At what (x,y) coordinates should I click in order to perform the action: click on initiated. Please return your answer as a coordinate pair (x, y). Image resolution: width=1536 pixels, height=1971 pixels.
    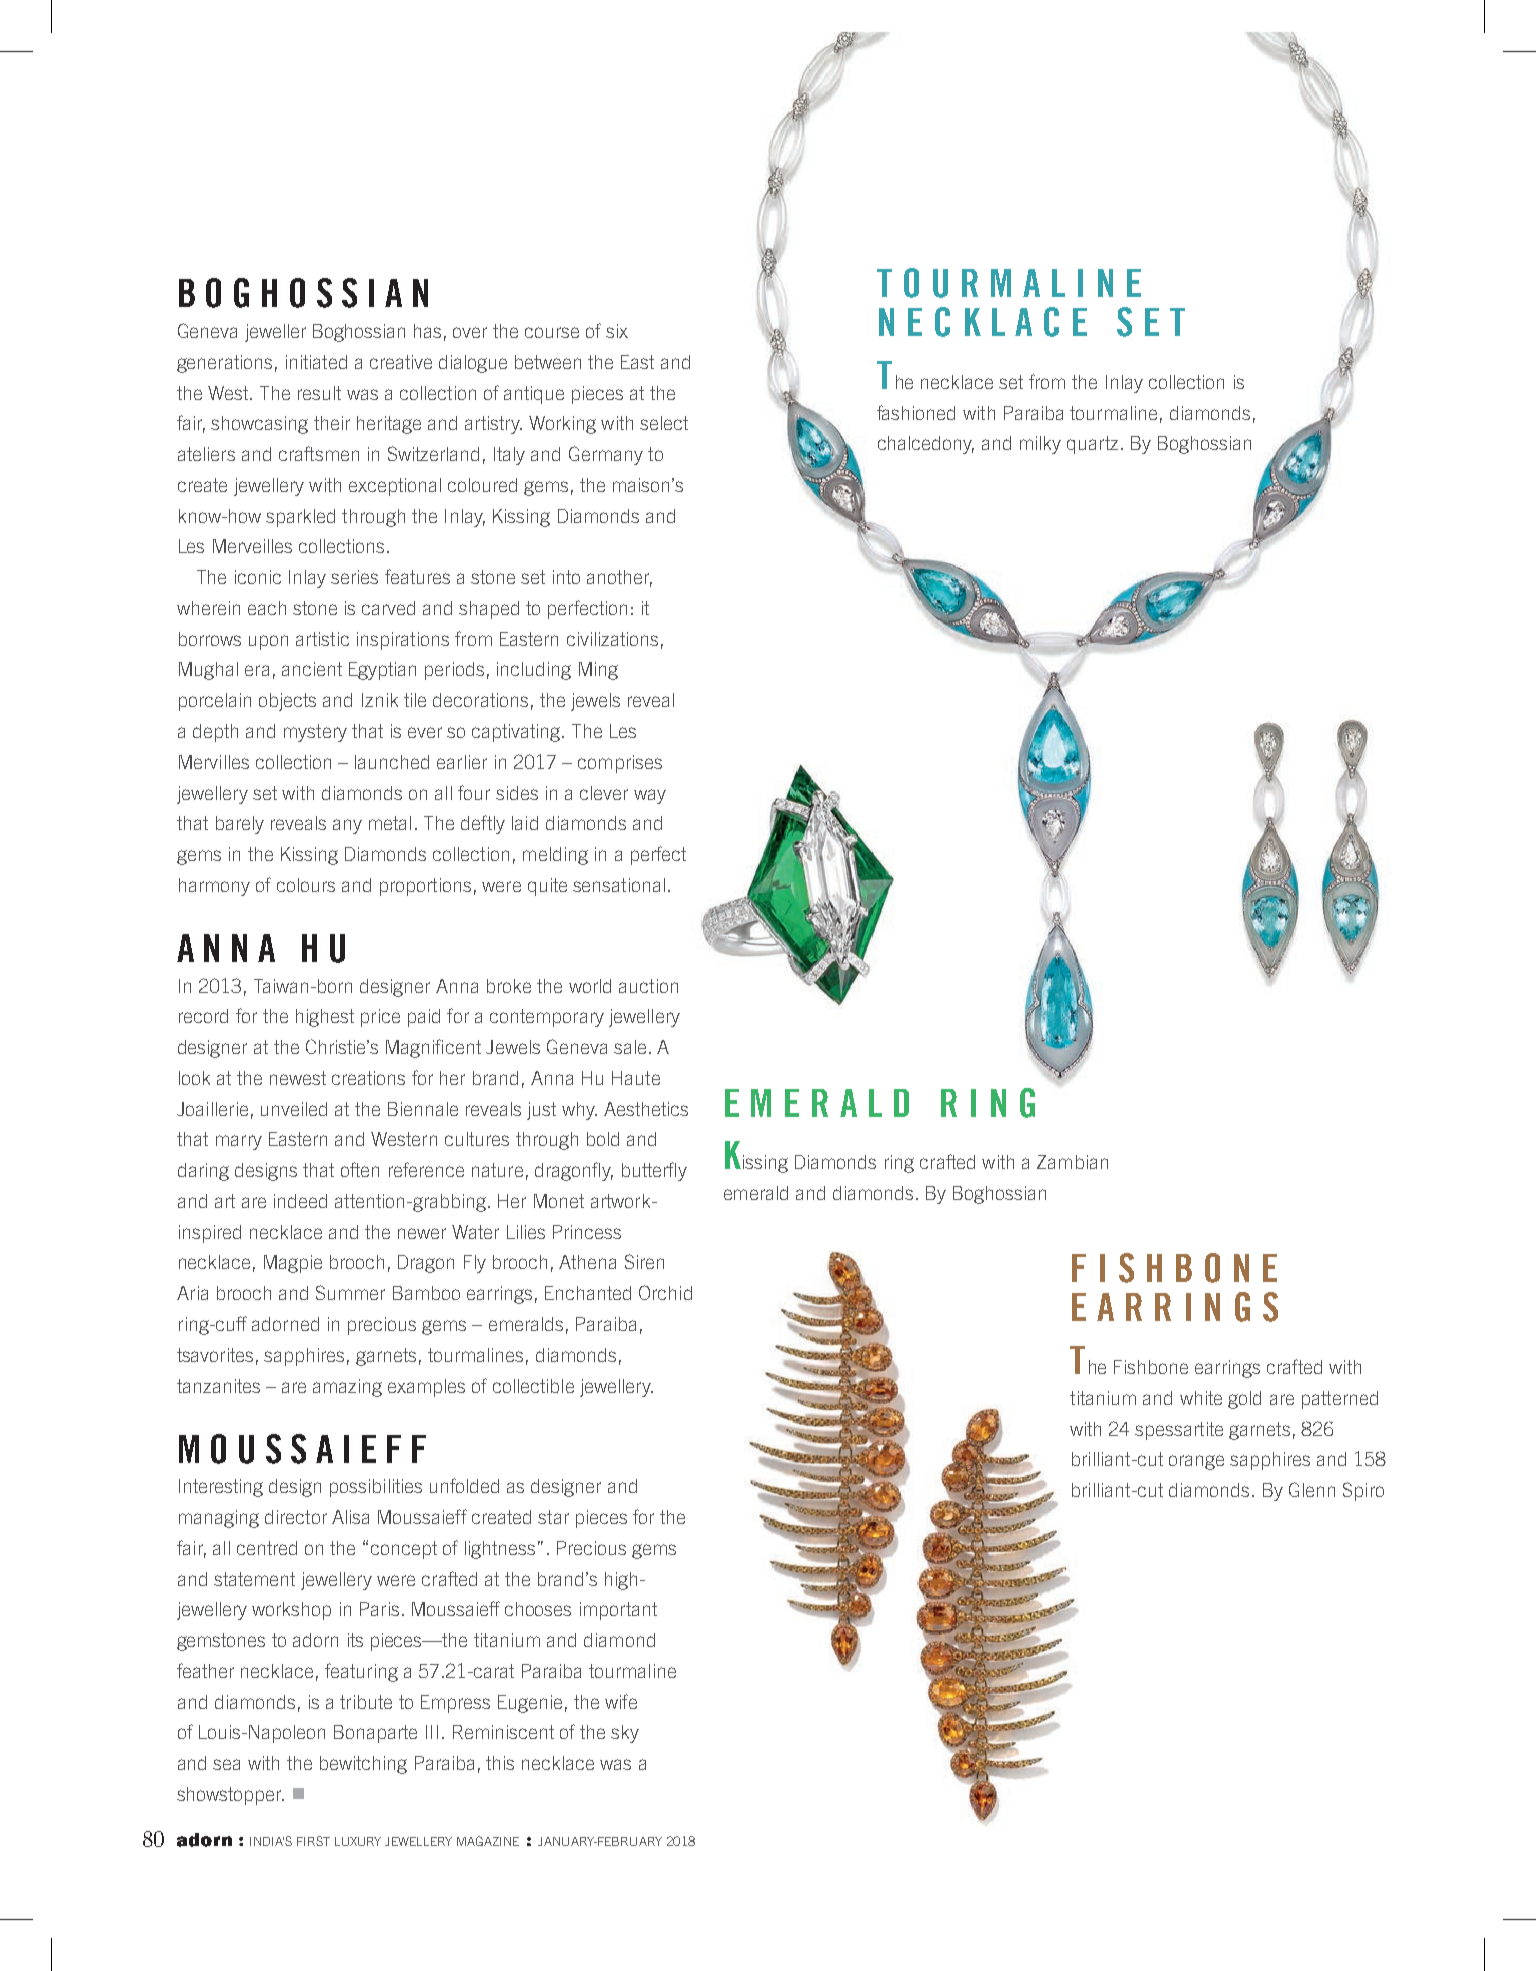
    Looking at the image, I should click on (316, 362).
